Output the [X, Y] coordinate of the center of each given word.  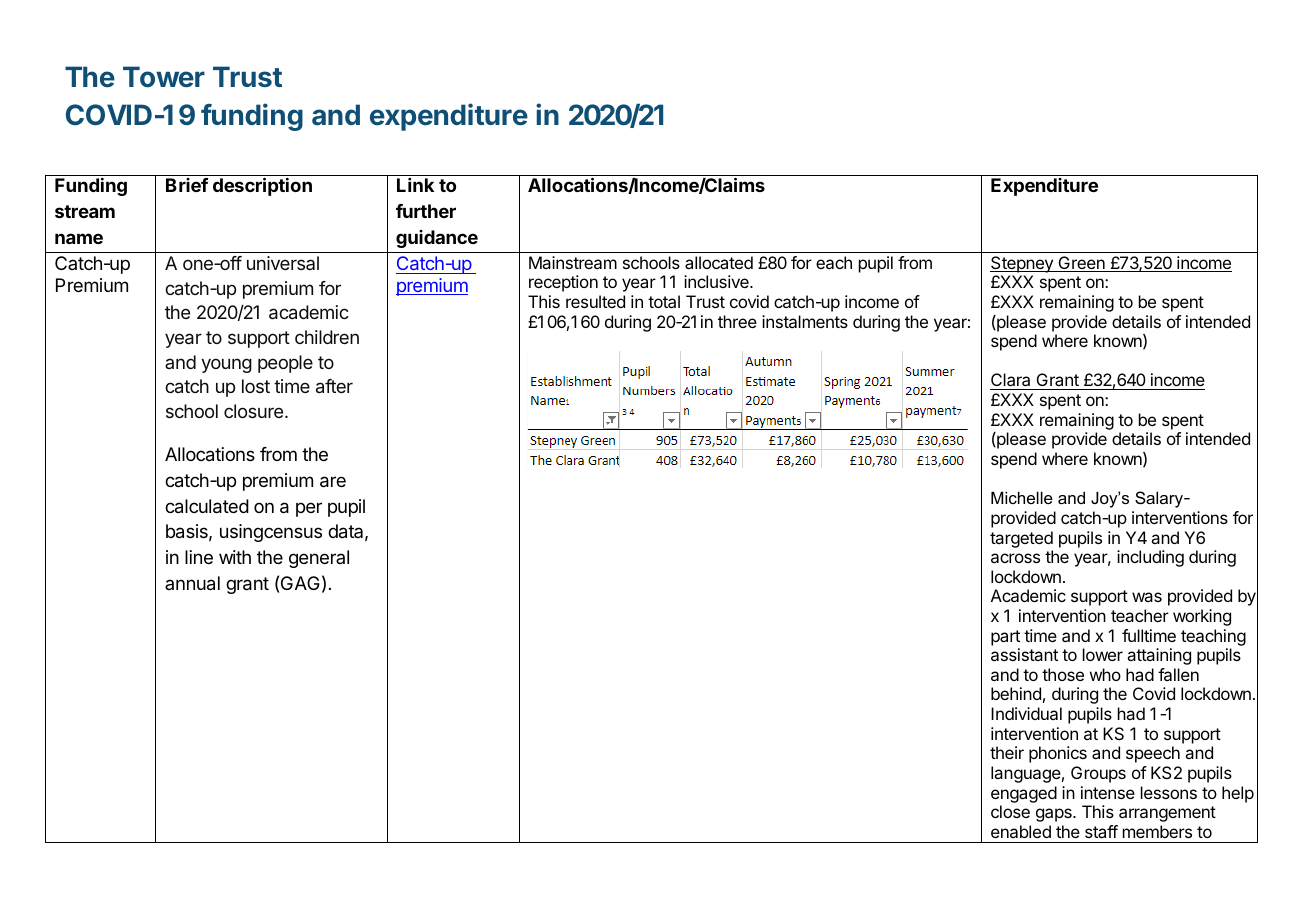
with [235, 557]
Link [415, 185]
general [319, 559]
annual [192, 583]
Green [1081, 264]
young [226, 365]
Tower [164, 77]
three [737, 321]
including [1150, 558]
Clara [1011, 381]
